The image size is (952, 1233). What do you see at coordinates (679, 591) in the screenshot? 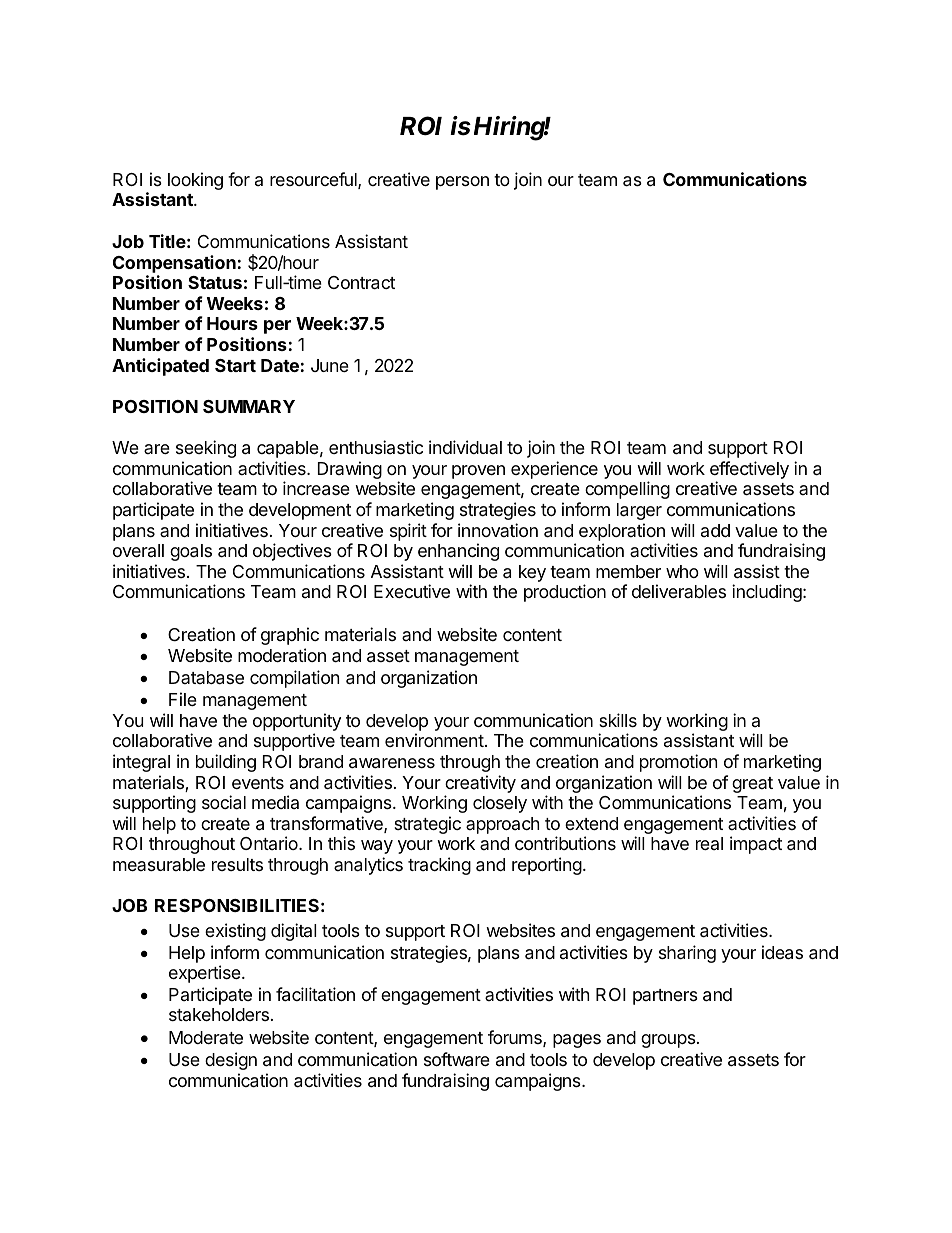
I see `deliverables` at bounding box center [679, 591].
